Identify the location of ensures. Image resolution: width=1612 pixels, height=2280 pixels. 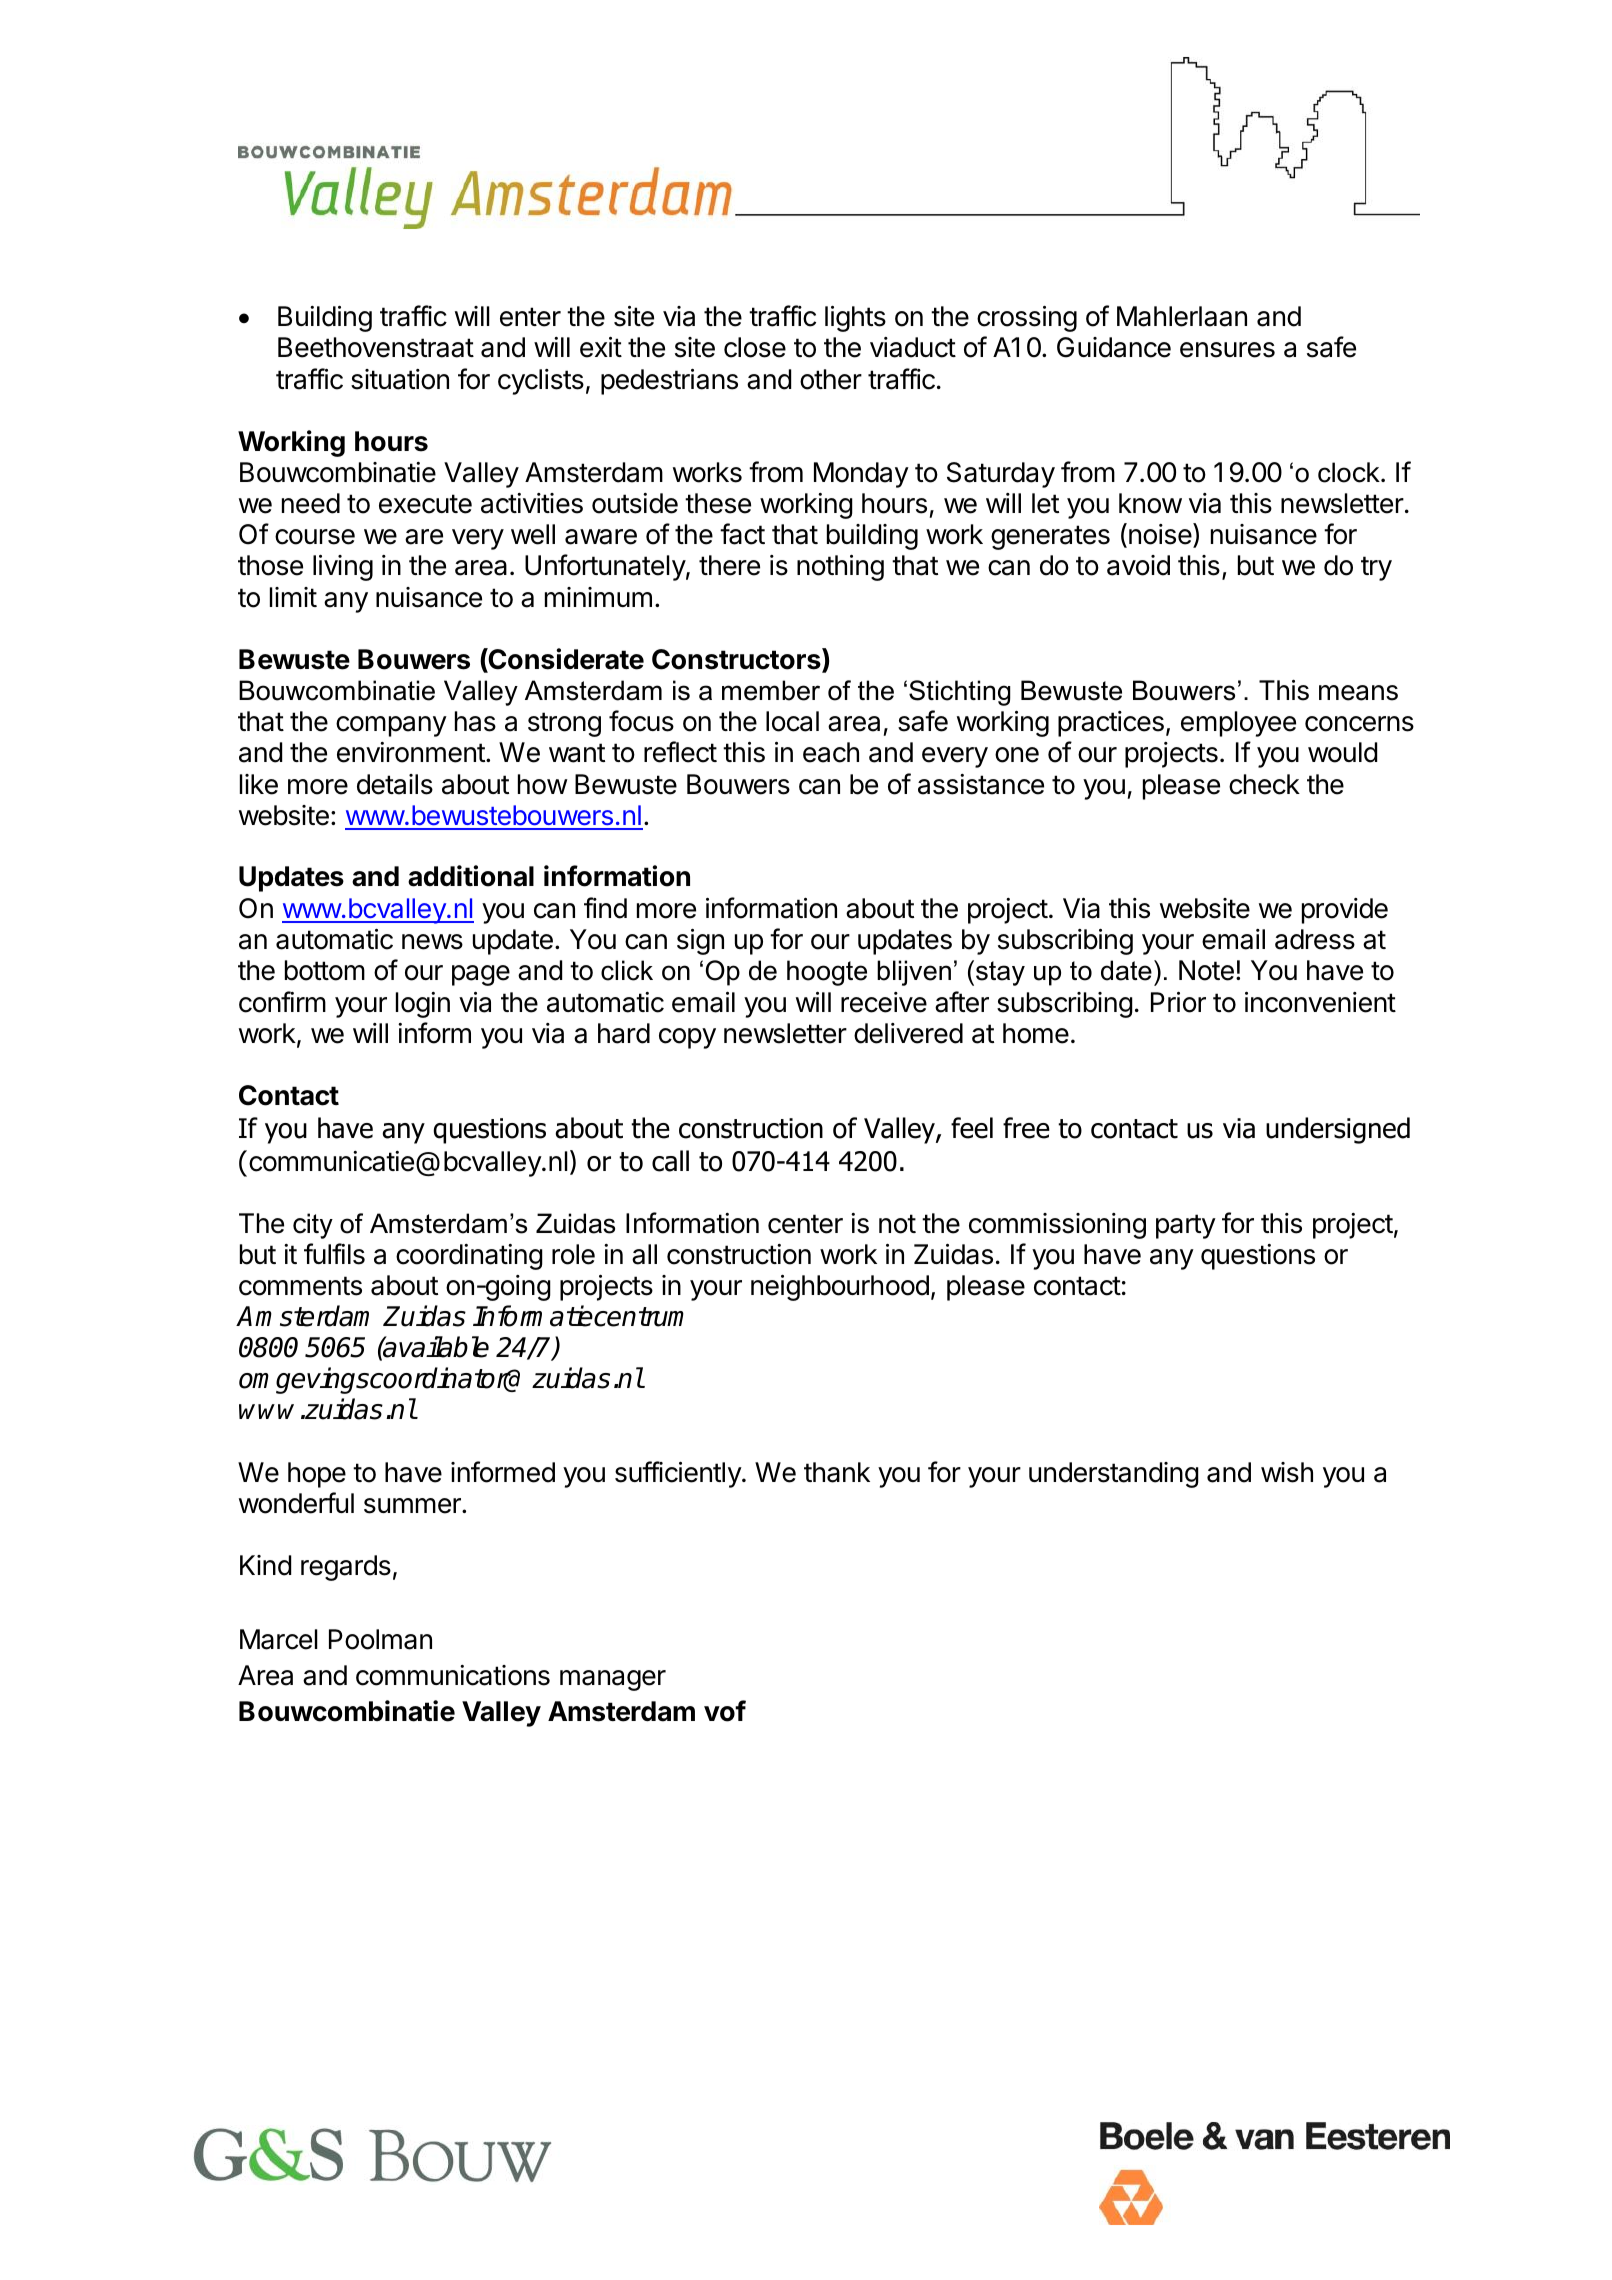
(1227, 350).
